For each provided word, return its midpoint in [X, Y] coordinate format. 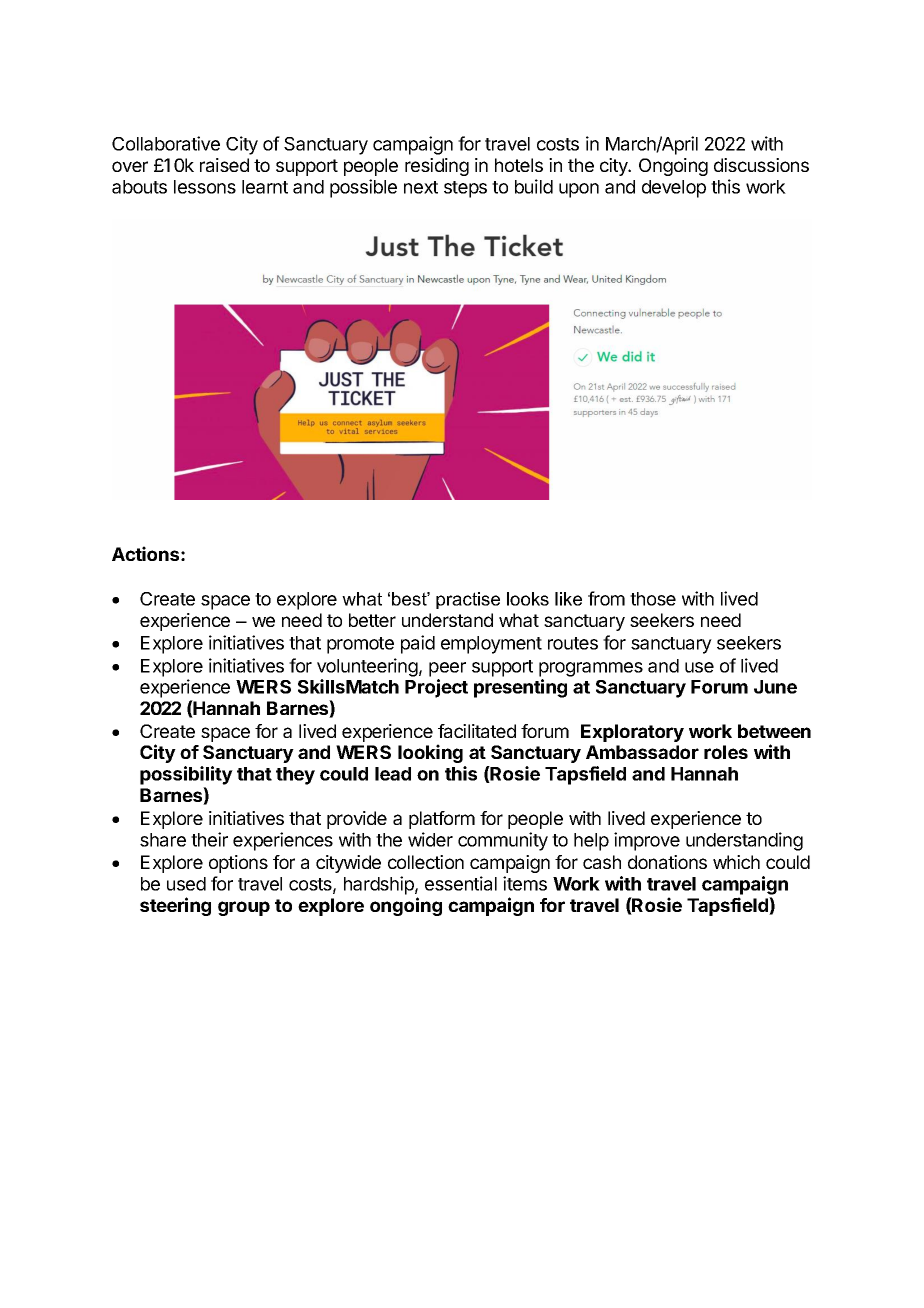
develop [674, 189]
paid [418, 644]
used [186, 884]
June [775, 687]
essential [461, 883]
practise [468, 600]
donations [667, 862]
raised [224, 165]
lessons [205, 187]
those [653, 599]
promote [360, 645]
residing [437, 167]
